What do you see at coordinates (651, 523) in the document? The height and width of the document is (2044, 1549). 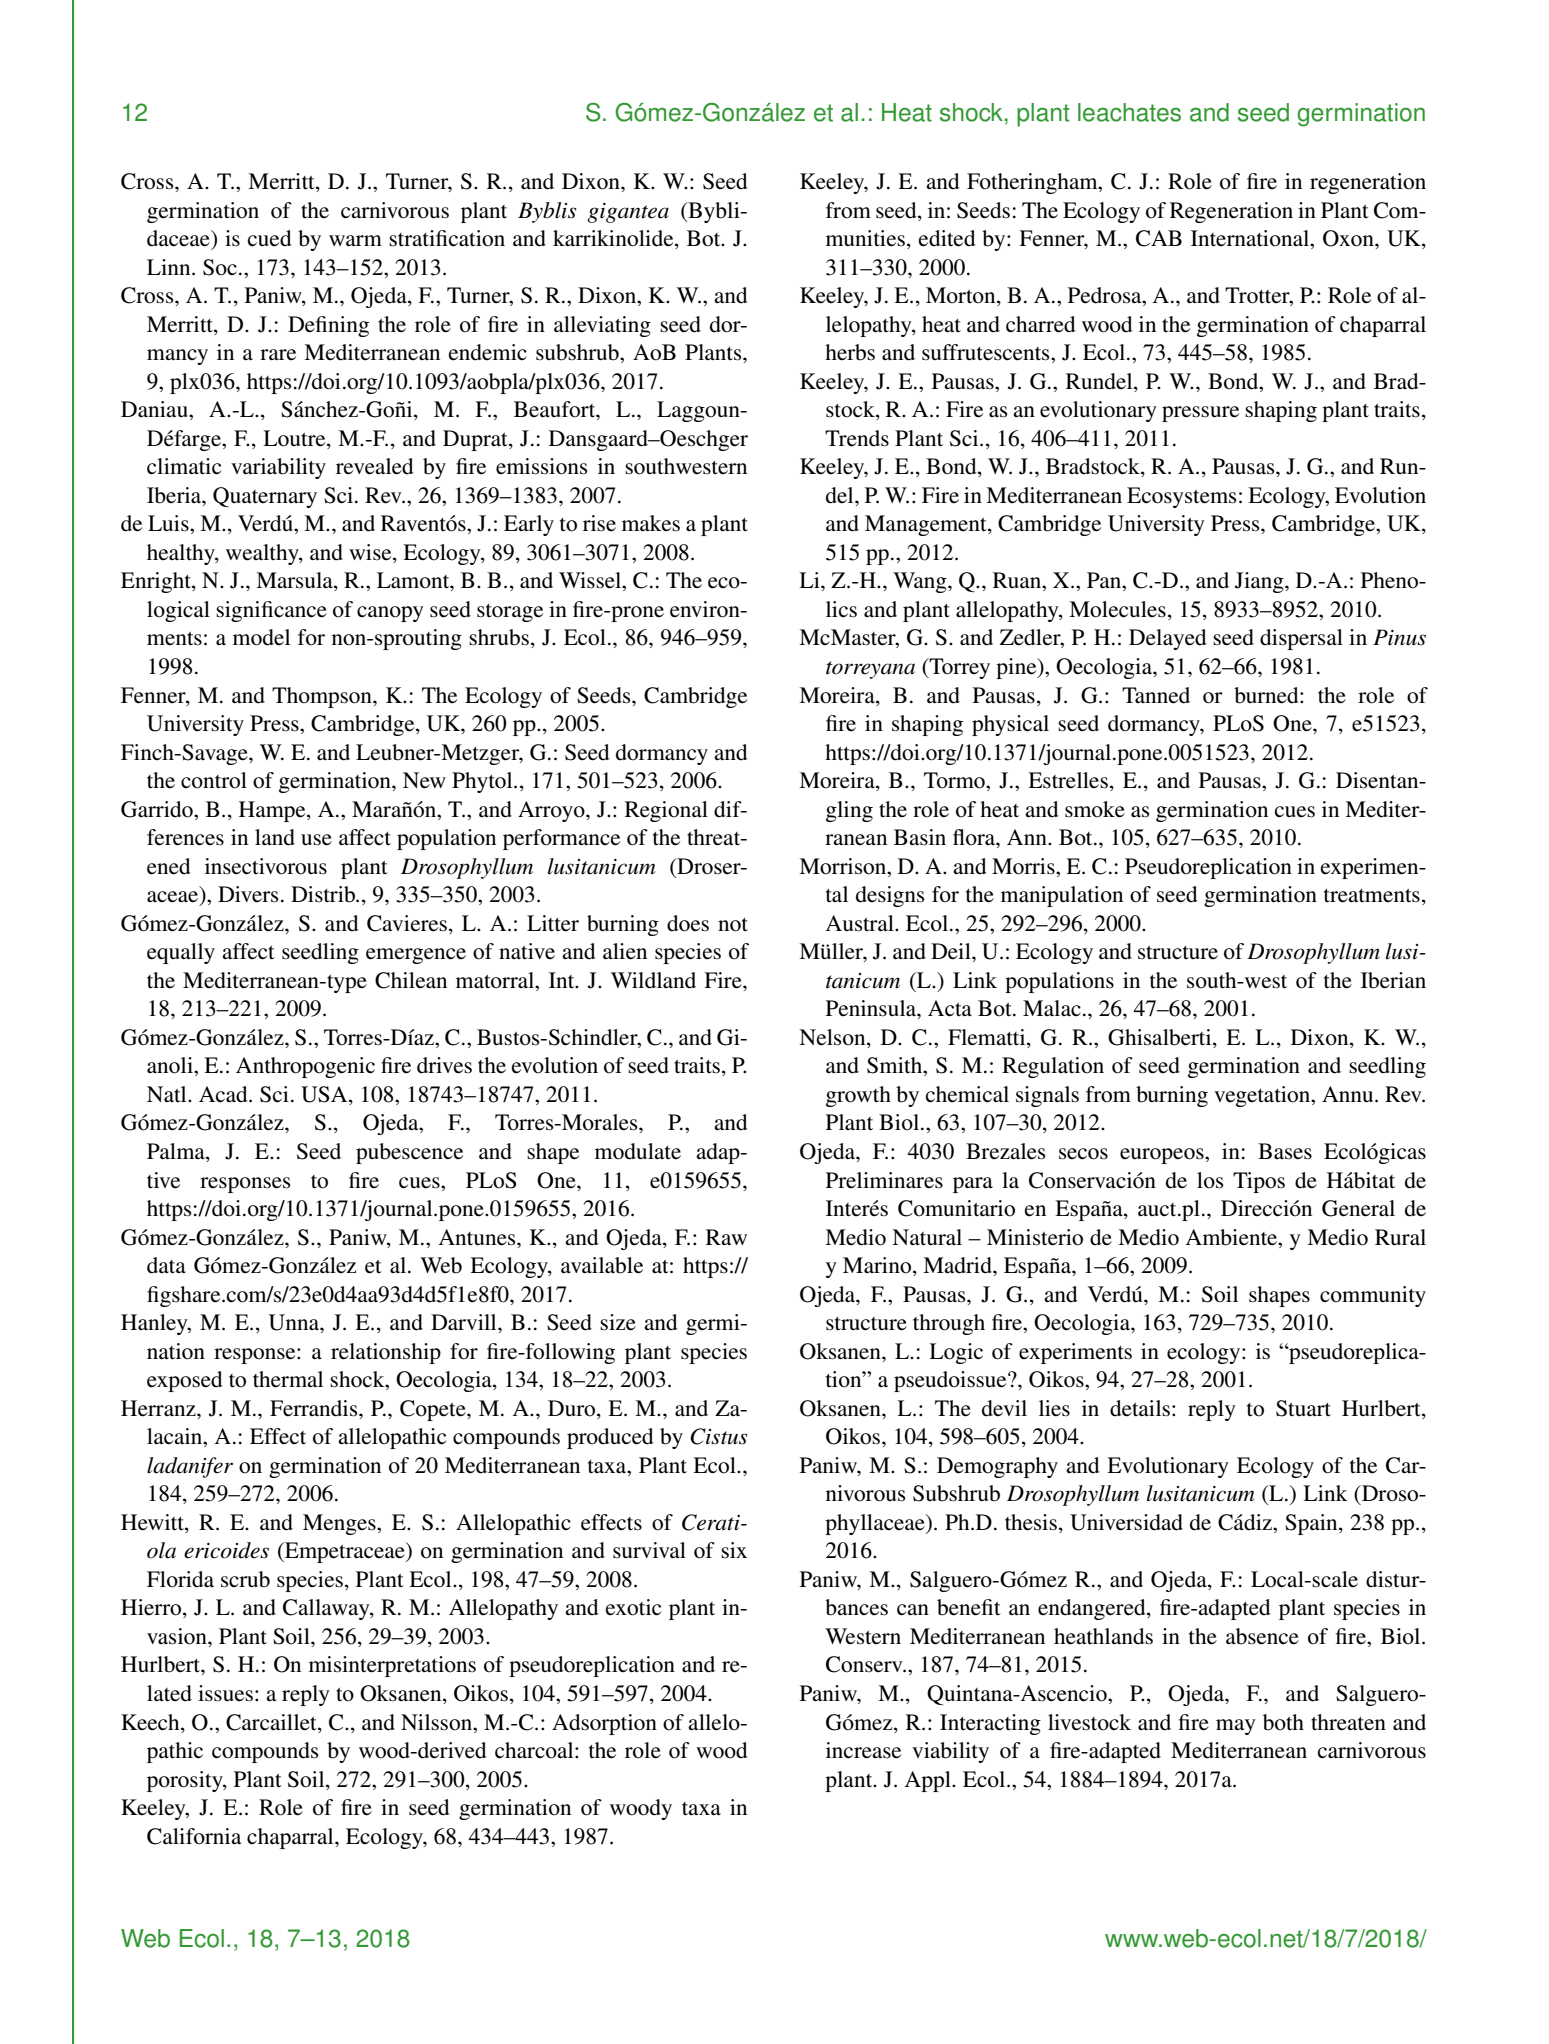 I see `makes` at bounding box center [651, 523].
